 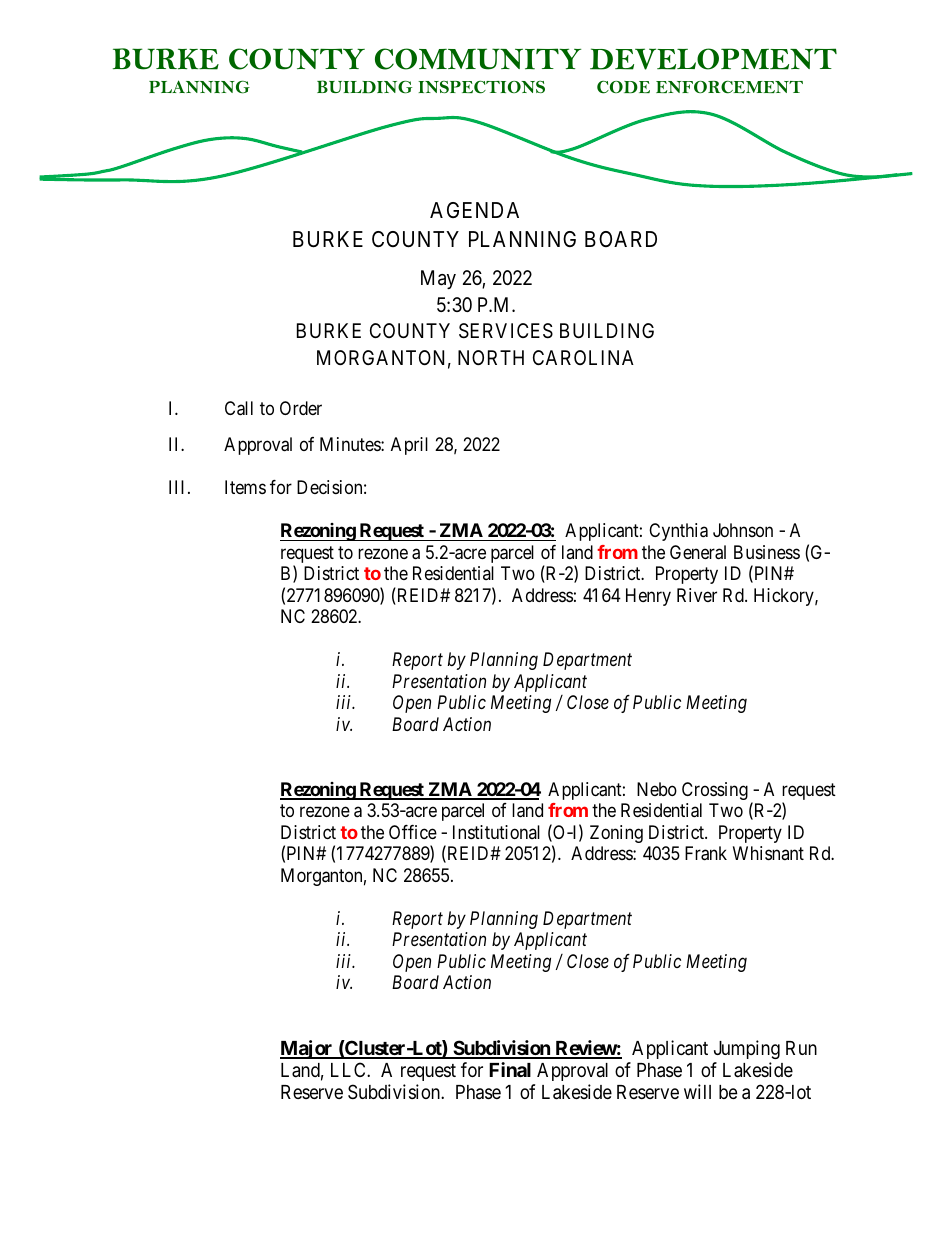 What do you see at coordinates (747, 1049) in the document?
I see `Jumping` at bounding box center [747, 1049].
